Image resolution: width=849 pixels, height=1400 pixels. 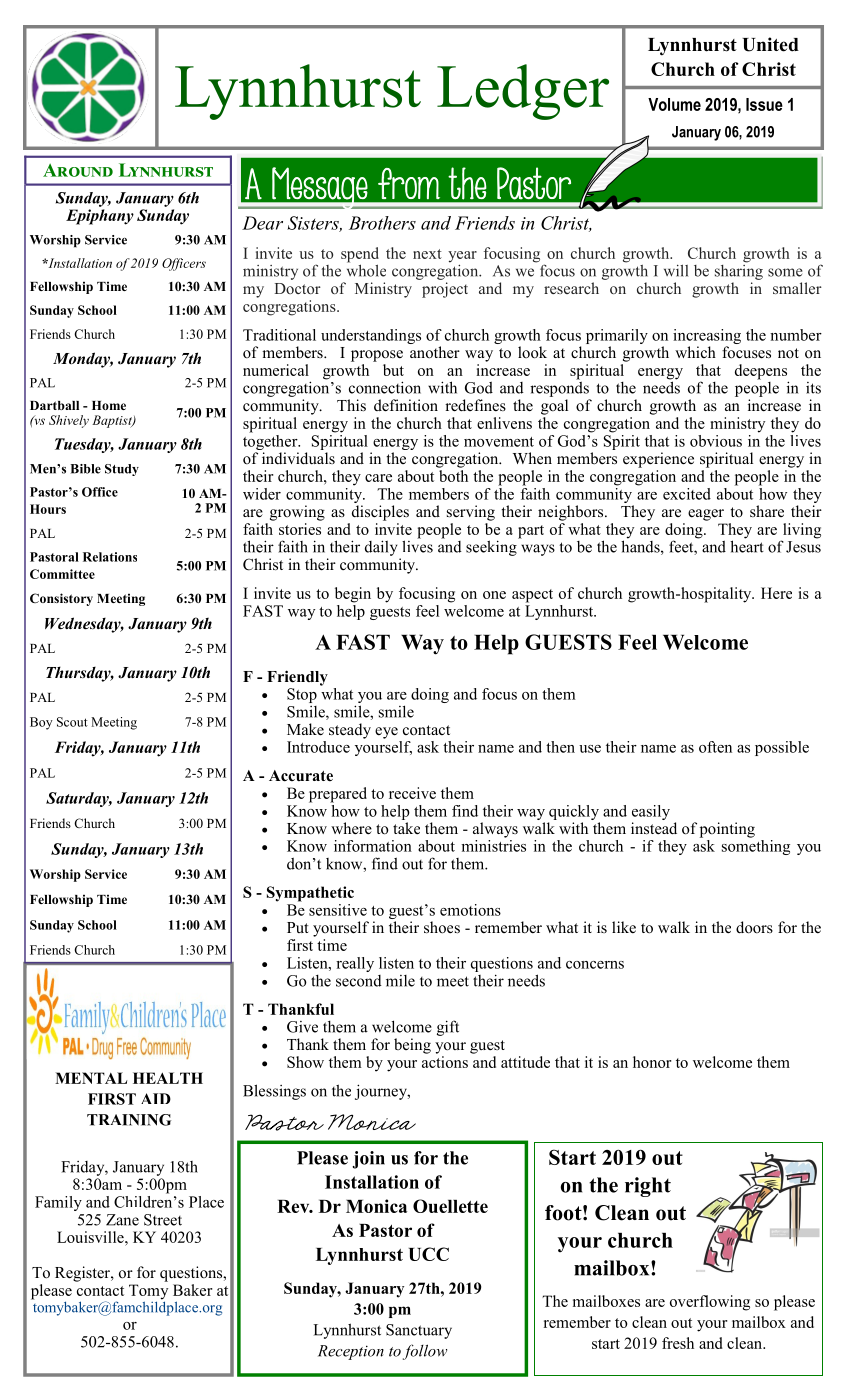 I want to click on Around, so click(x=78, y=170).
